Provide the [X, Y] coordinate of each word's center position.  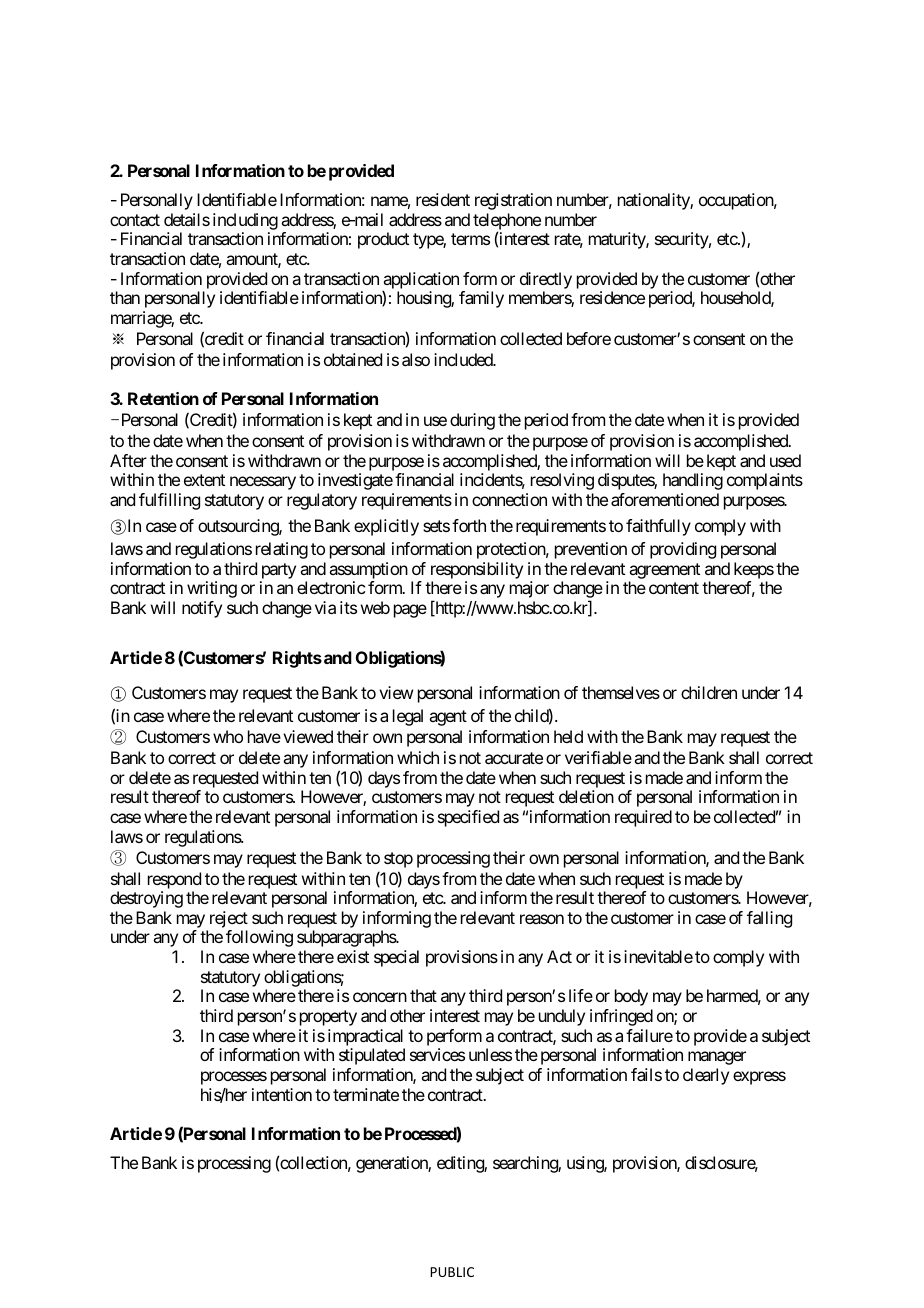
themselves [621, 692]
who [228, 736]
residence [612, 297]
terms [470, 239]
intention [282, 1094]
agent [448, 718]
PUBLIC [452, 1272]
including [245, 221]
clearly [706, 1076]
